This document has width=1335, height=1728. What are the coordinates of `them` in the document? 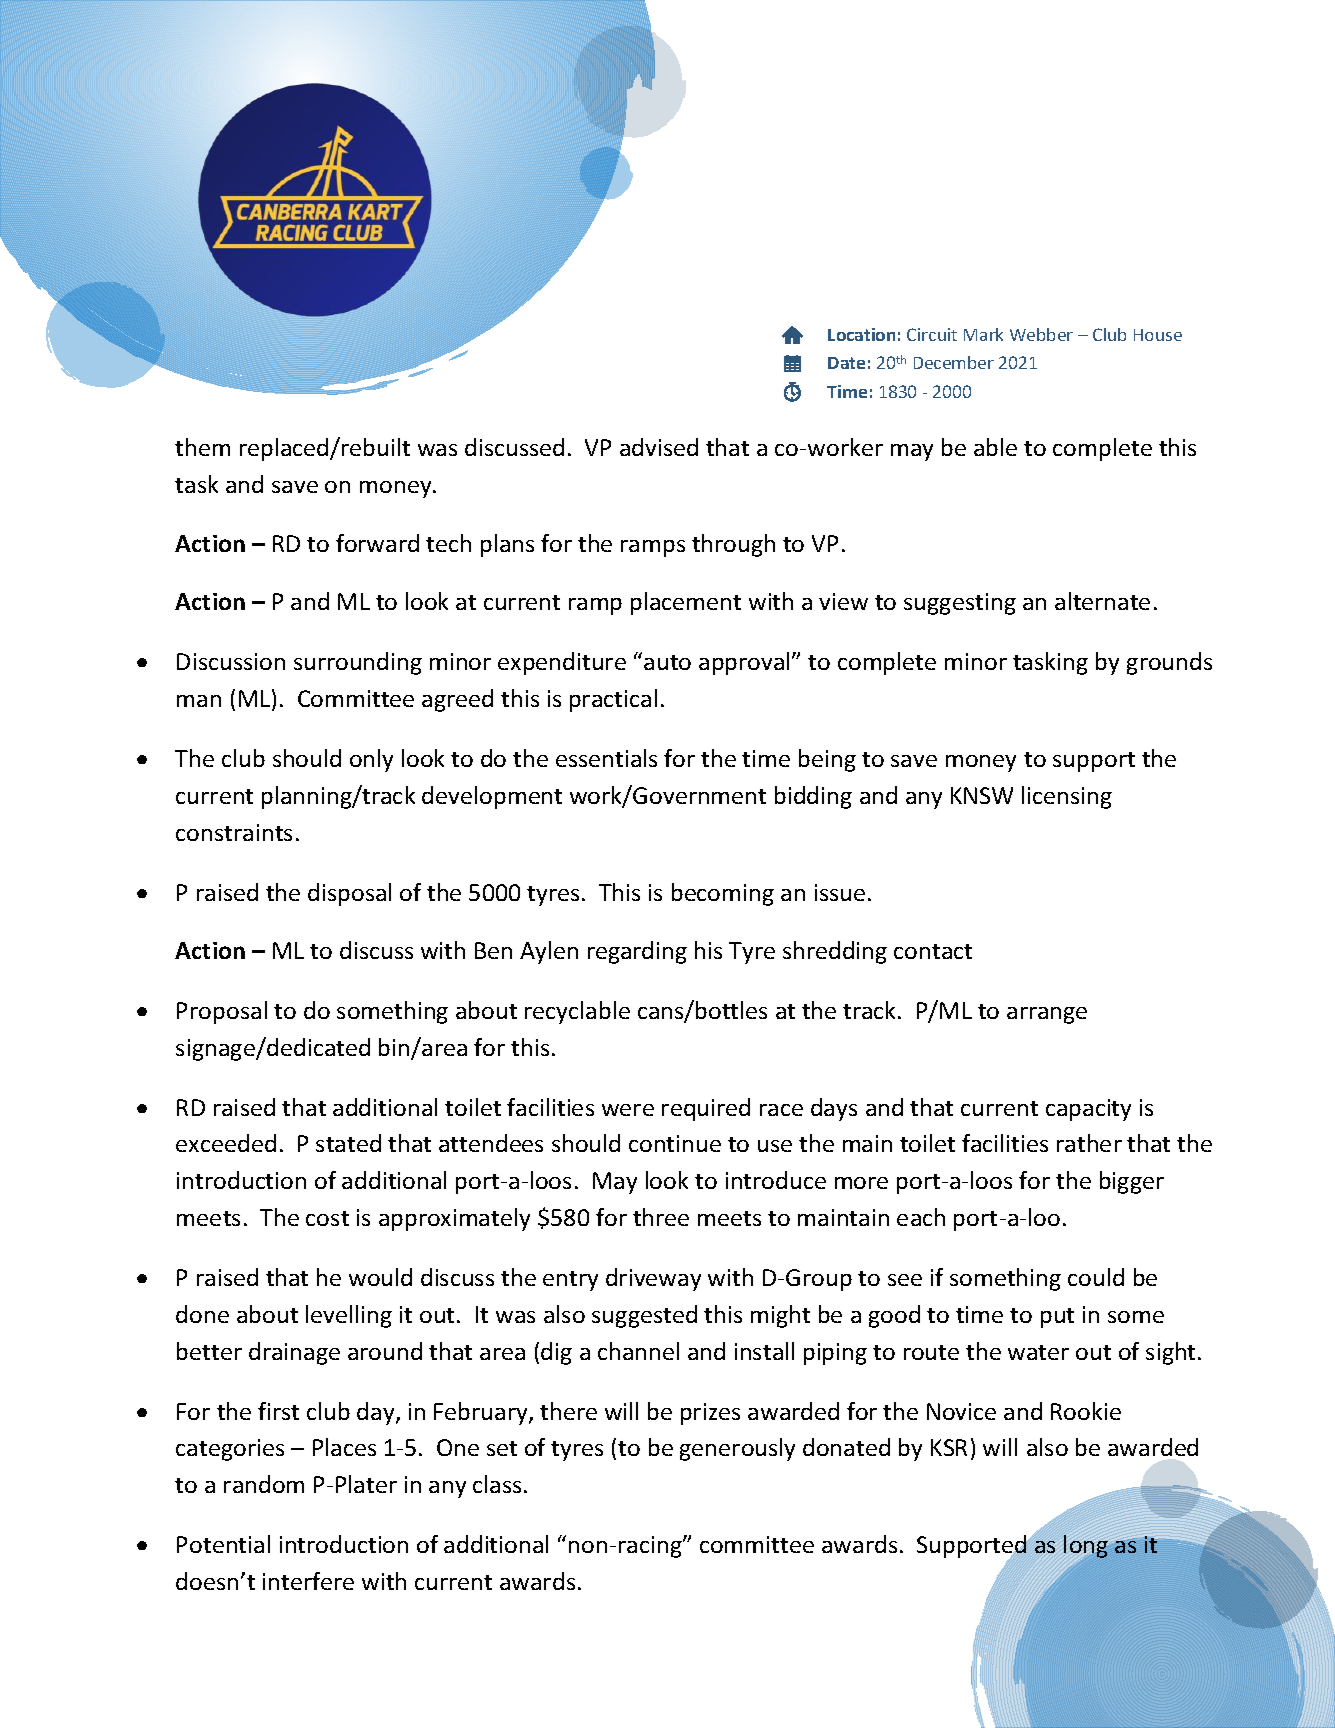 It's located at (202, 447).
